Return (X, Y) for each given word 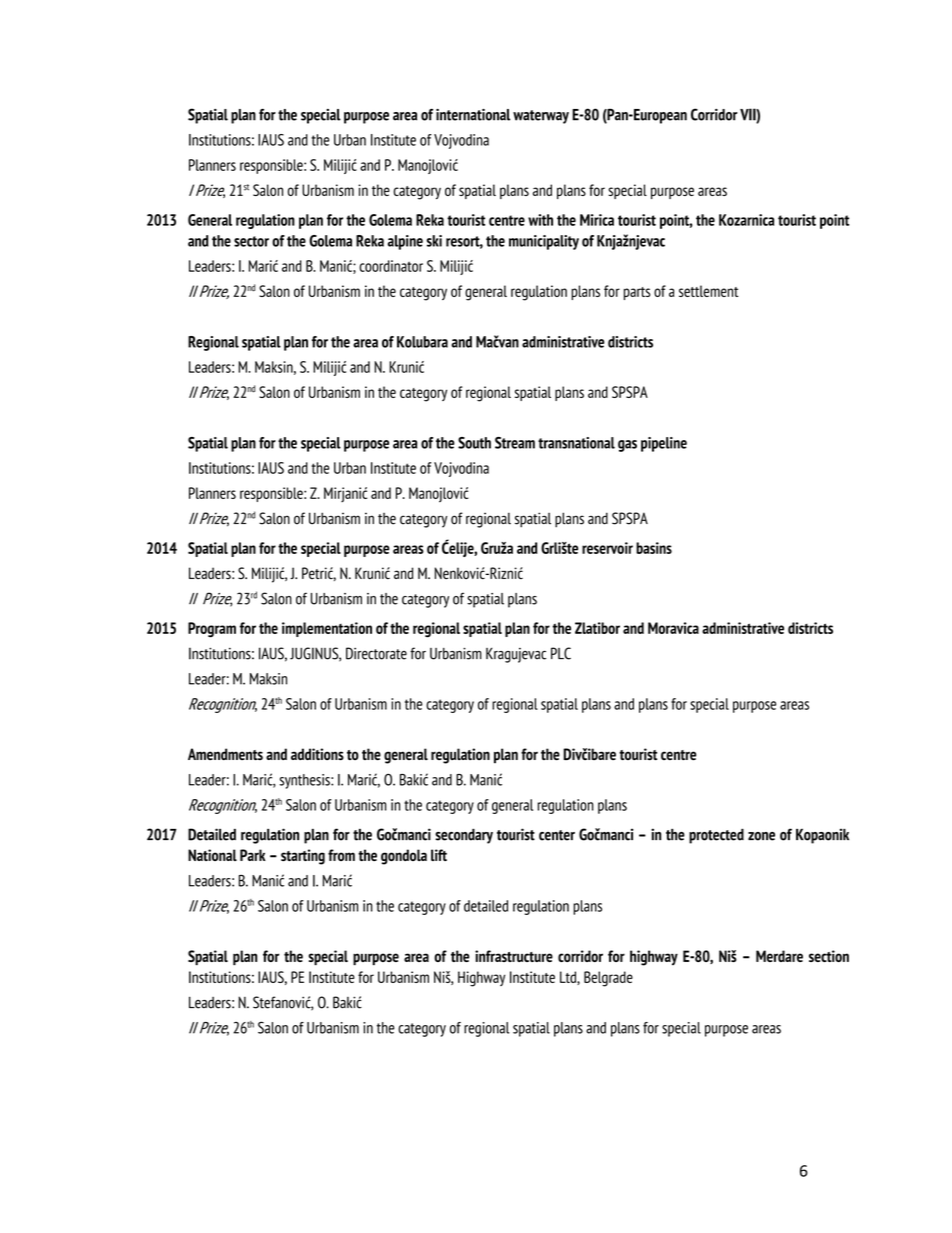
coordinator (391, 266)
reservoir (607, 548)
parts (637, 293)
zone (761, 836)
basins (654, 548)
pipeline (664, 444)
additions (317, 754)
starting (303, 857)
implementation (327, 629)
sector (251, 241)
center (557, 835)
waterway (541, 117)
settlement (709, 291)
